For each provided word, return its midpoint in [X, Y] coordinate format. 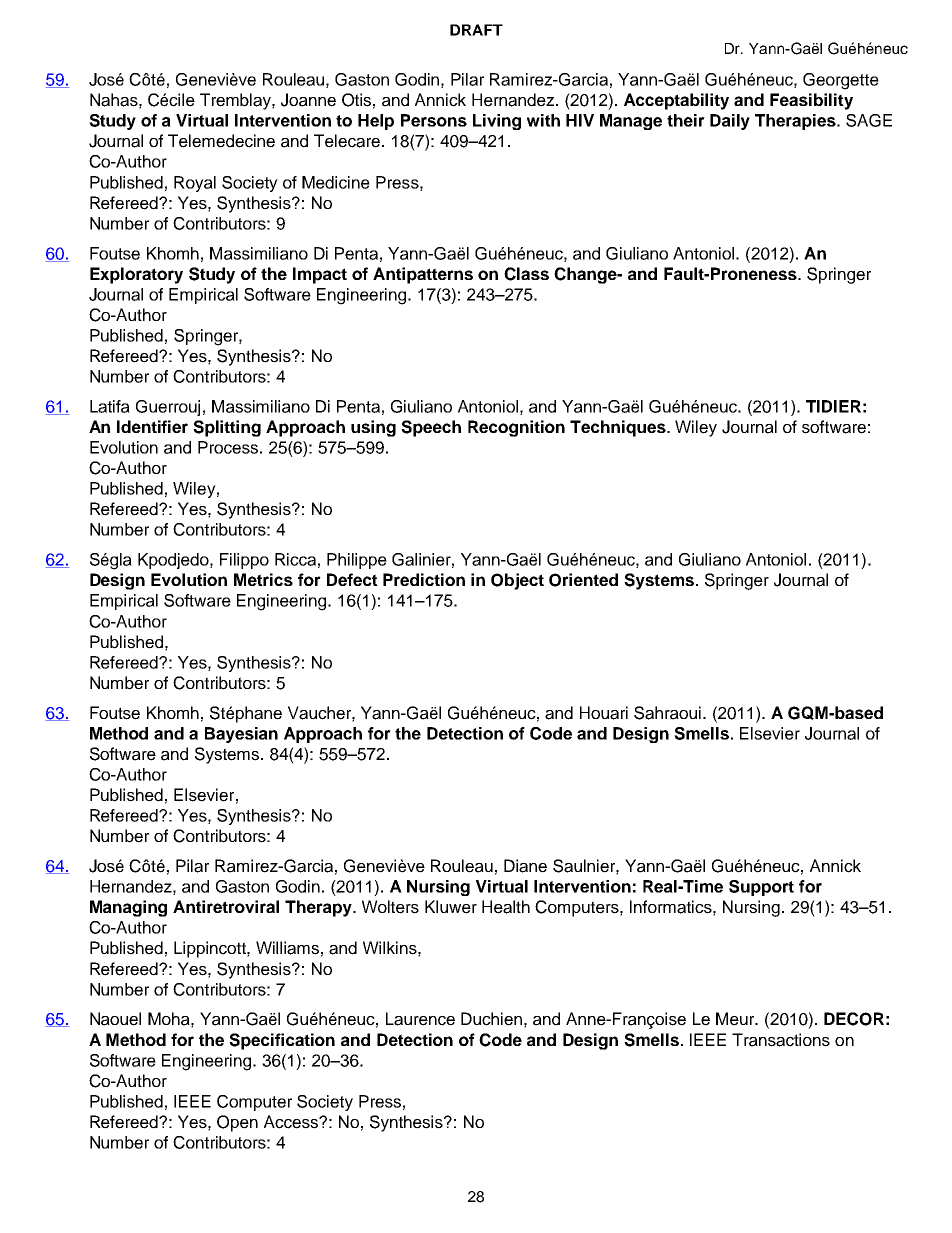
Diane [525, 866]
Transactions [781, 1040]
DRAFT [476, 30]
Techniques [619, 428]
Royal [195, 184]
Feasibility [811, 101]
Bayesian [241, 735]
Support [761, 888]
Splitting [227, 428]
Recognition [516, 428]
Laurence [420, 1019]
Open [237, 1123]
